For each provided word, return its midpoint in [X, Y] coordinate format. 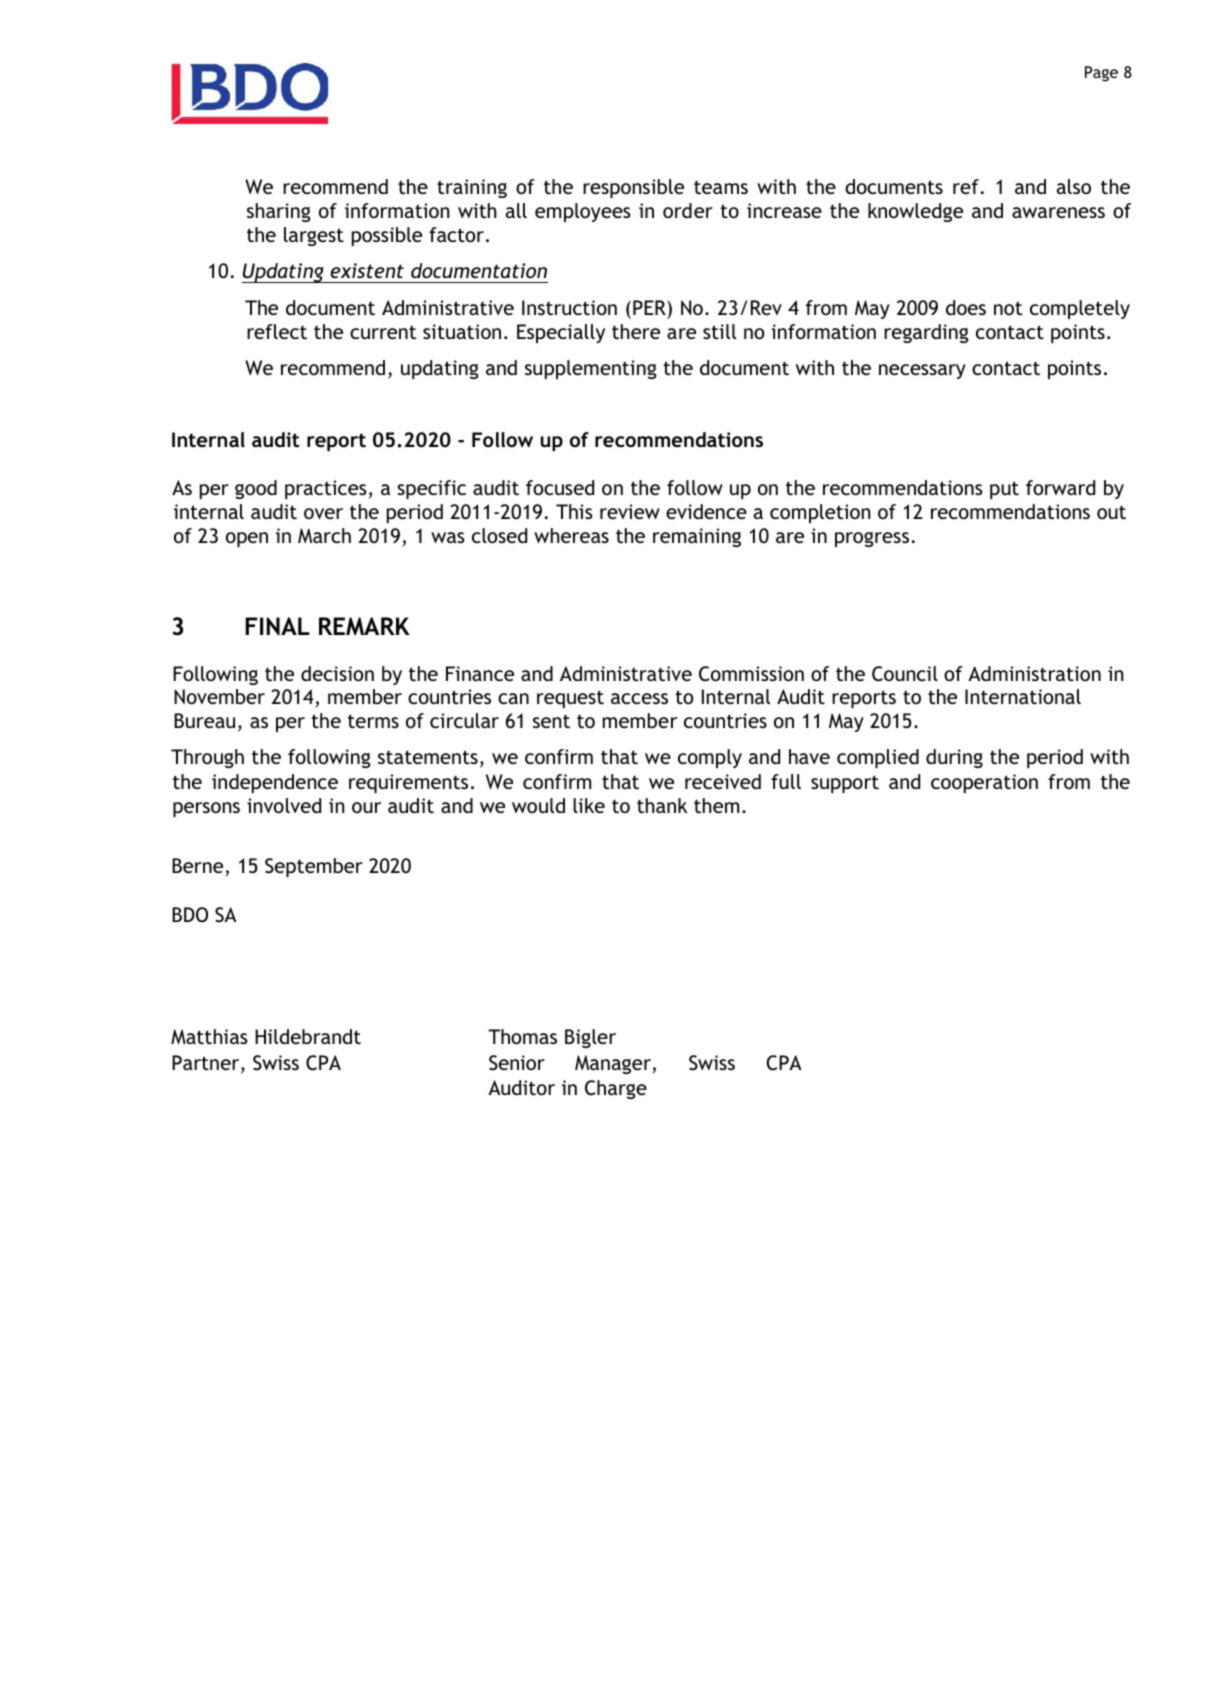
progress [872, 539]
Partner [207, 1064]
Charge [616, 1089]
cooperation [984, 783]
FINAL [277, 626]
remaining [697, 537]
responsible [633, 188]
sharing [279, 212]
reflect [277, 331]
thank [662, 805]
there [636, 331]
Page [1101, 74]
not [1008, 308]
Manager [614, 1064]
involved [284, 805]
